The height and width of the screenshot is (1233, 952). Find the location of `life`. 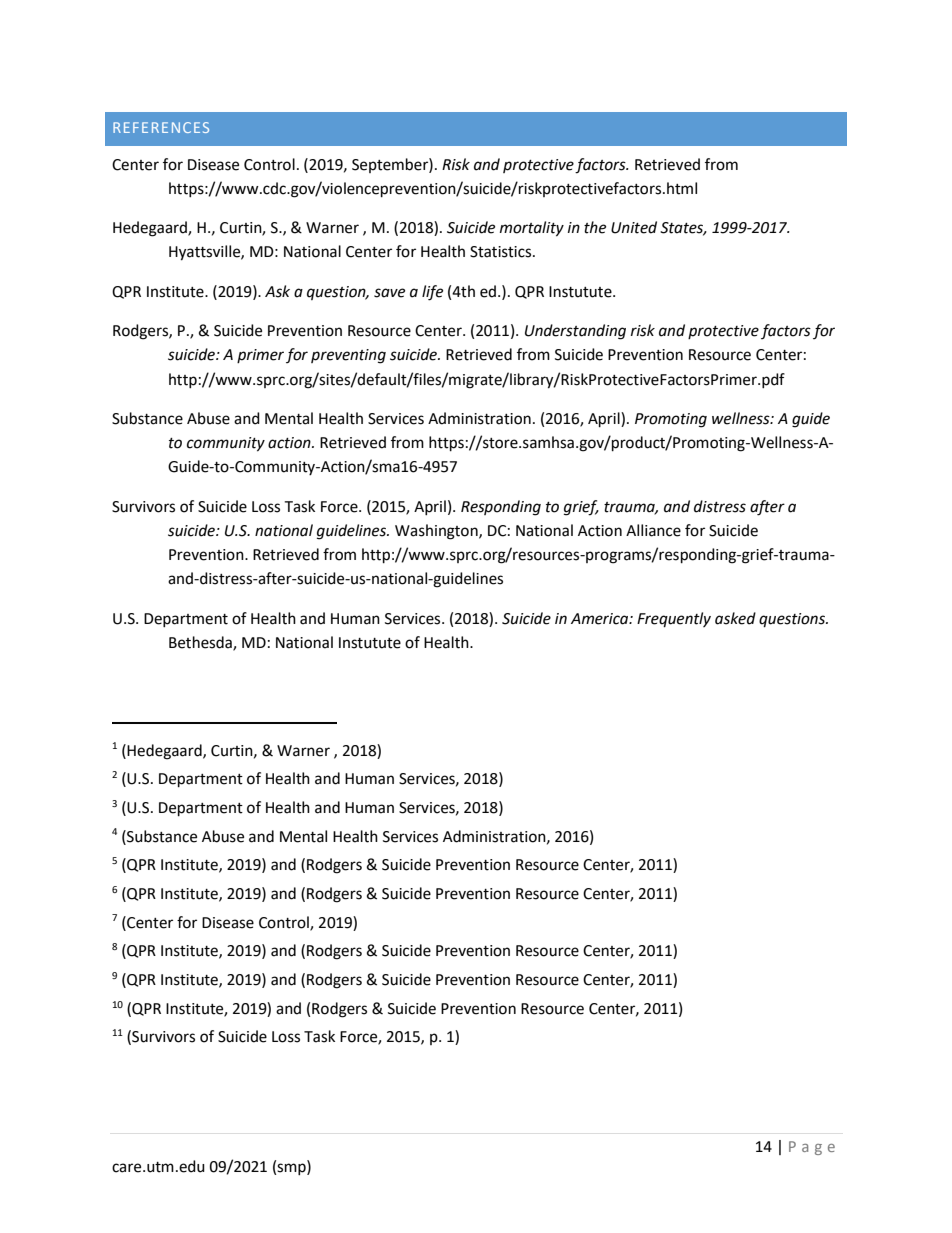

life is located at coordinates (432, 293).
